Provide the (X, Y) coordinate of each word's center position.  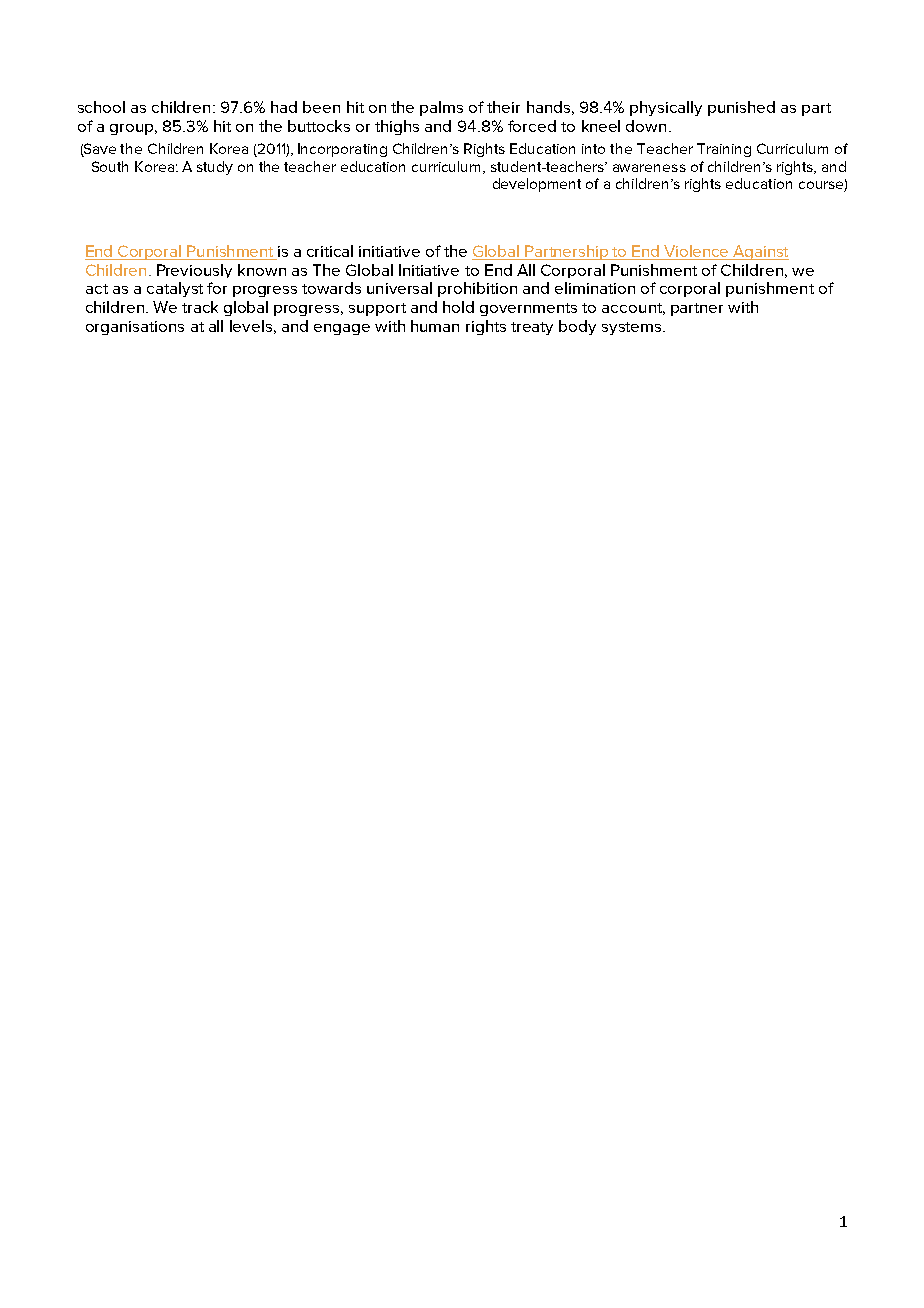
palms (441, 108)
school (101, 107)
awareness (649, 168)
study (215, 168)
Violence (696, 251)
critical (330, 251)
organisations (135, 328)
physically (666, 108)
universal (399, 288)
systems (633, 328)
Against (760, 252)
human (435, 326)
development (537, 185)
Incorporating (342, 150)
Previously (194, 271)
